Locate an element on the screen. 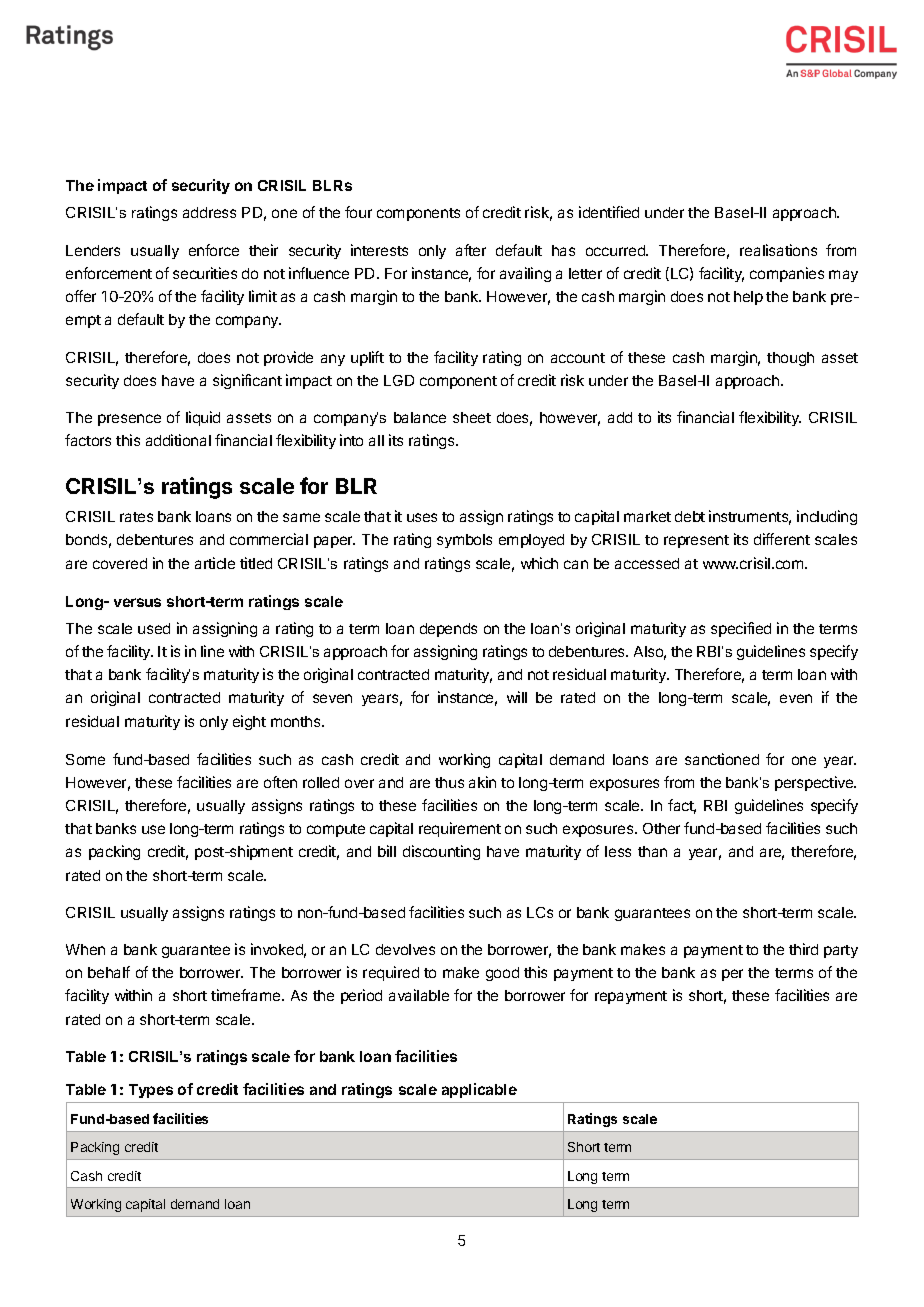 The image size is (924, 1307). debt is located at coordinates (690, 516).
